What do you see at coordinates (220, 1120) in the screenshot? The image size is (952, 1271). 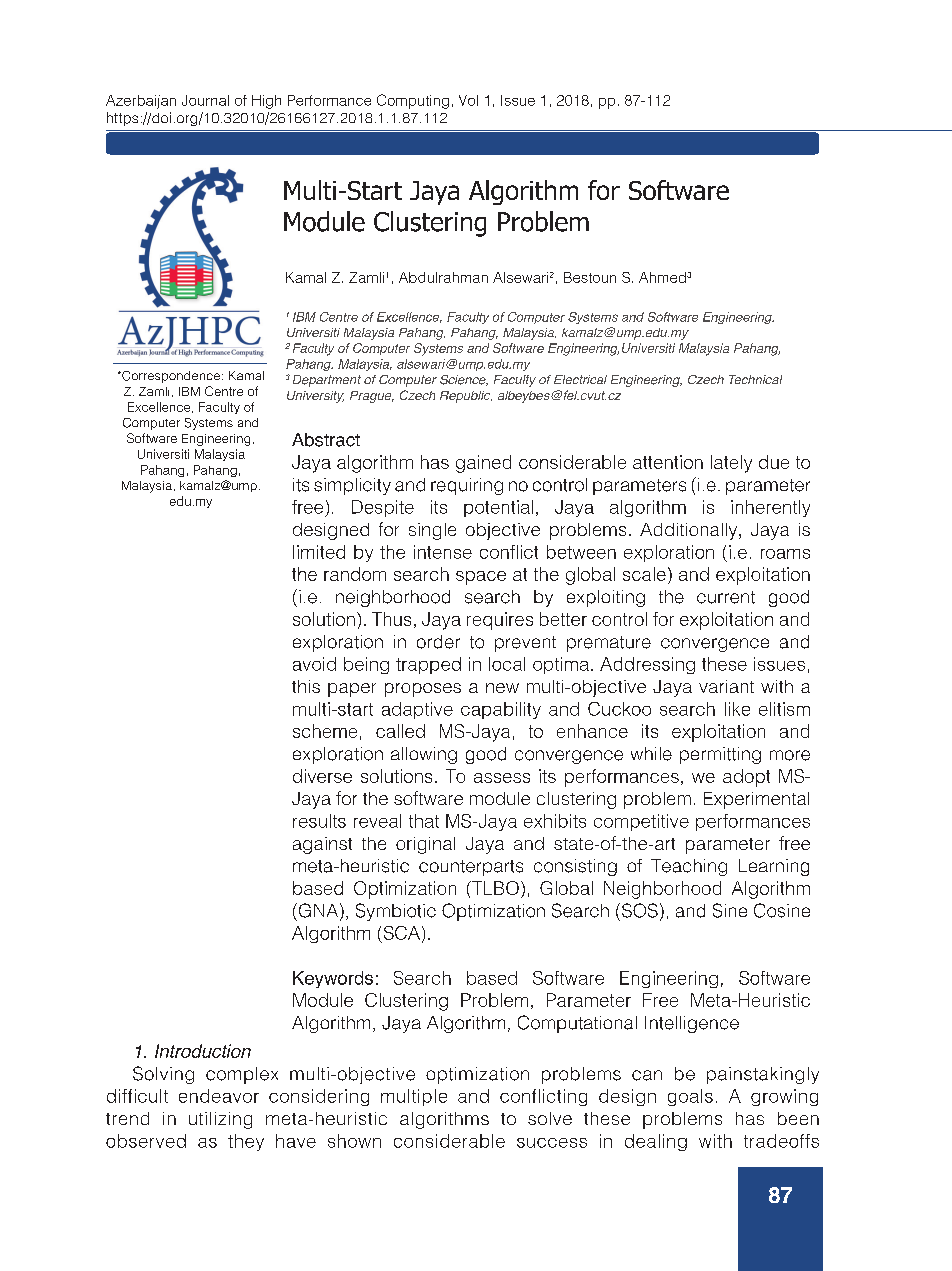 I see `utilizing` at bounding box center [220, 1120].
